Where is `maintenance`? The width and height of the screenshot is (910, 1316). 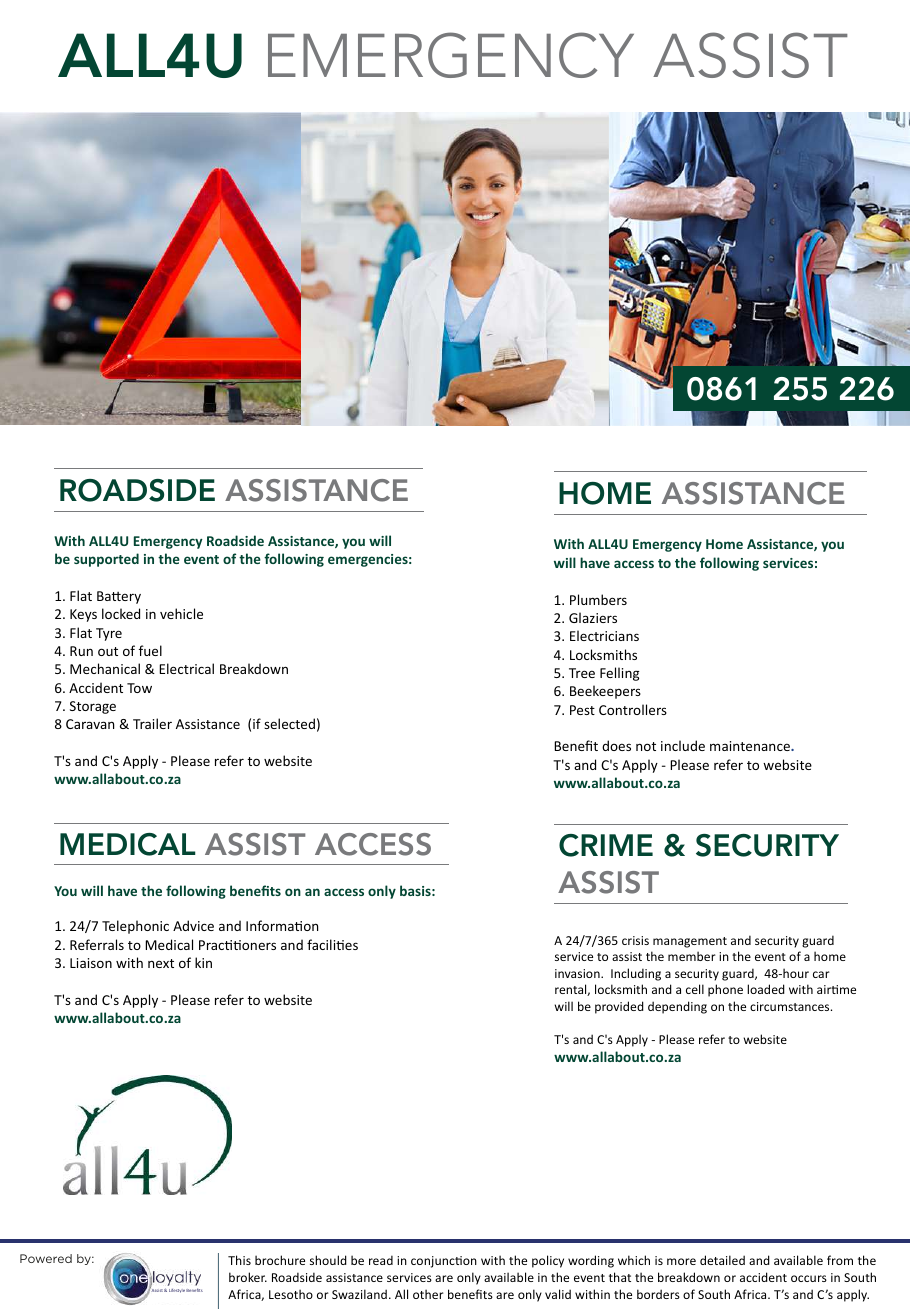 maintenance is located at coordinates (751, 746).
